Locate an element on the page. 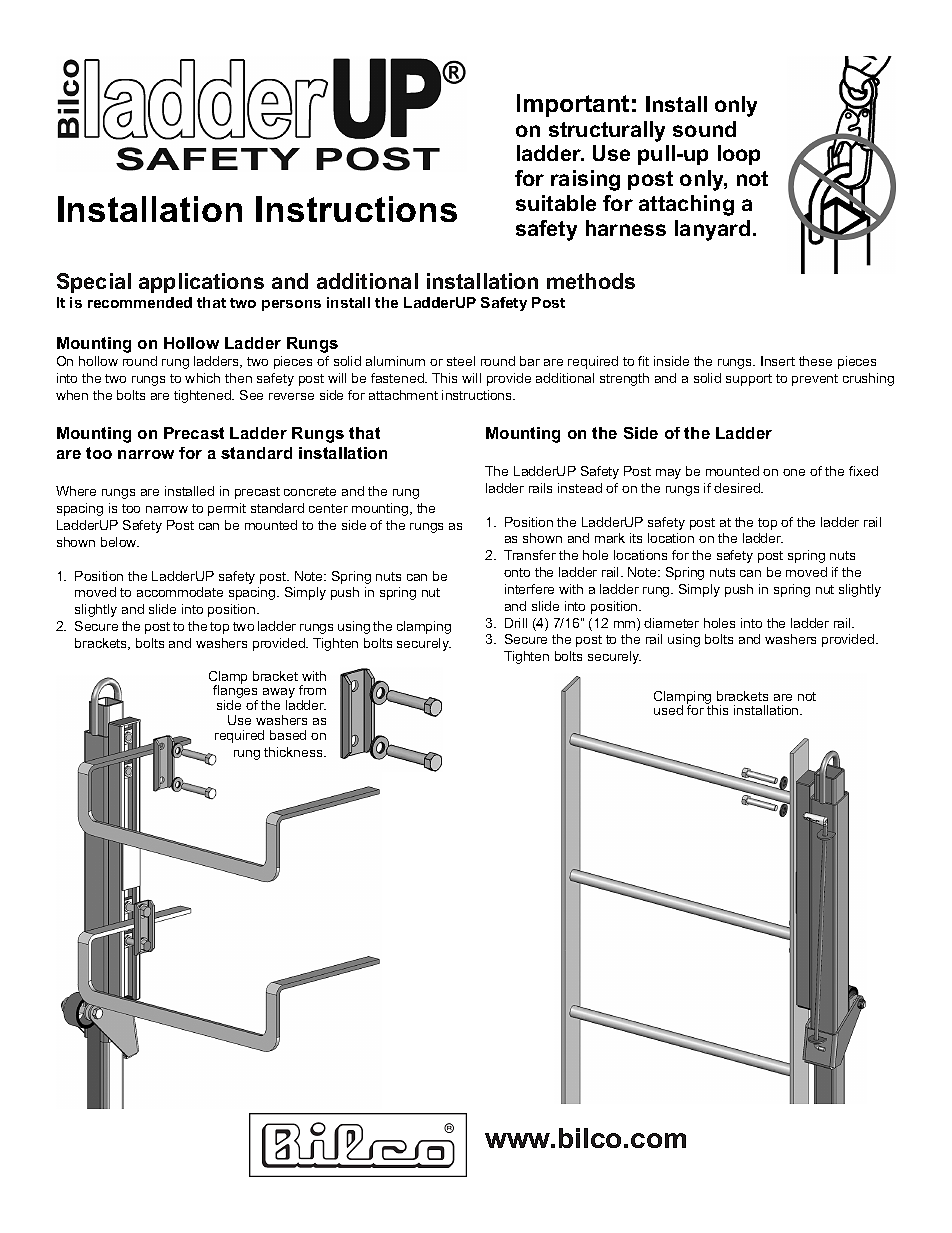 The image size is (952, 1233). based is located at coordinates (288, 735).
